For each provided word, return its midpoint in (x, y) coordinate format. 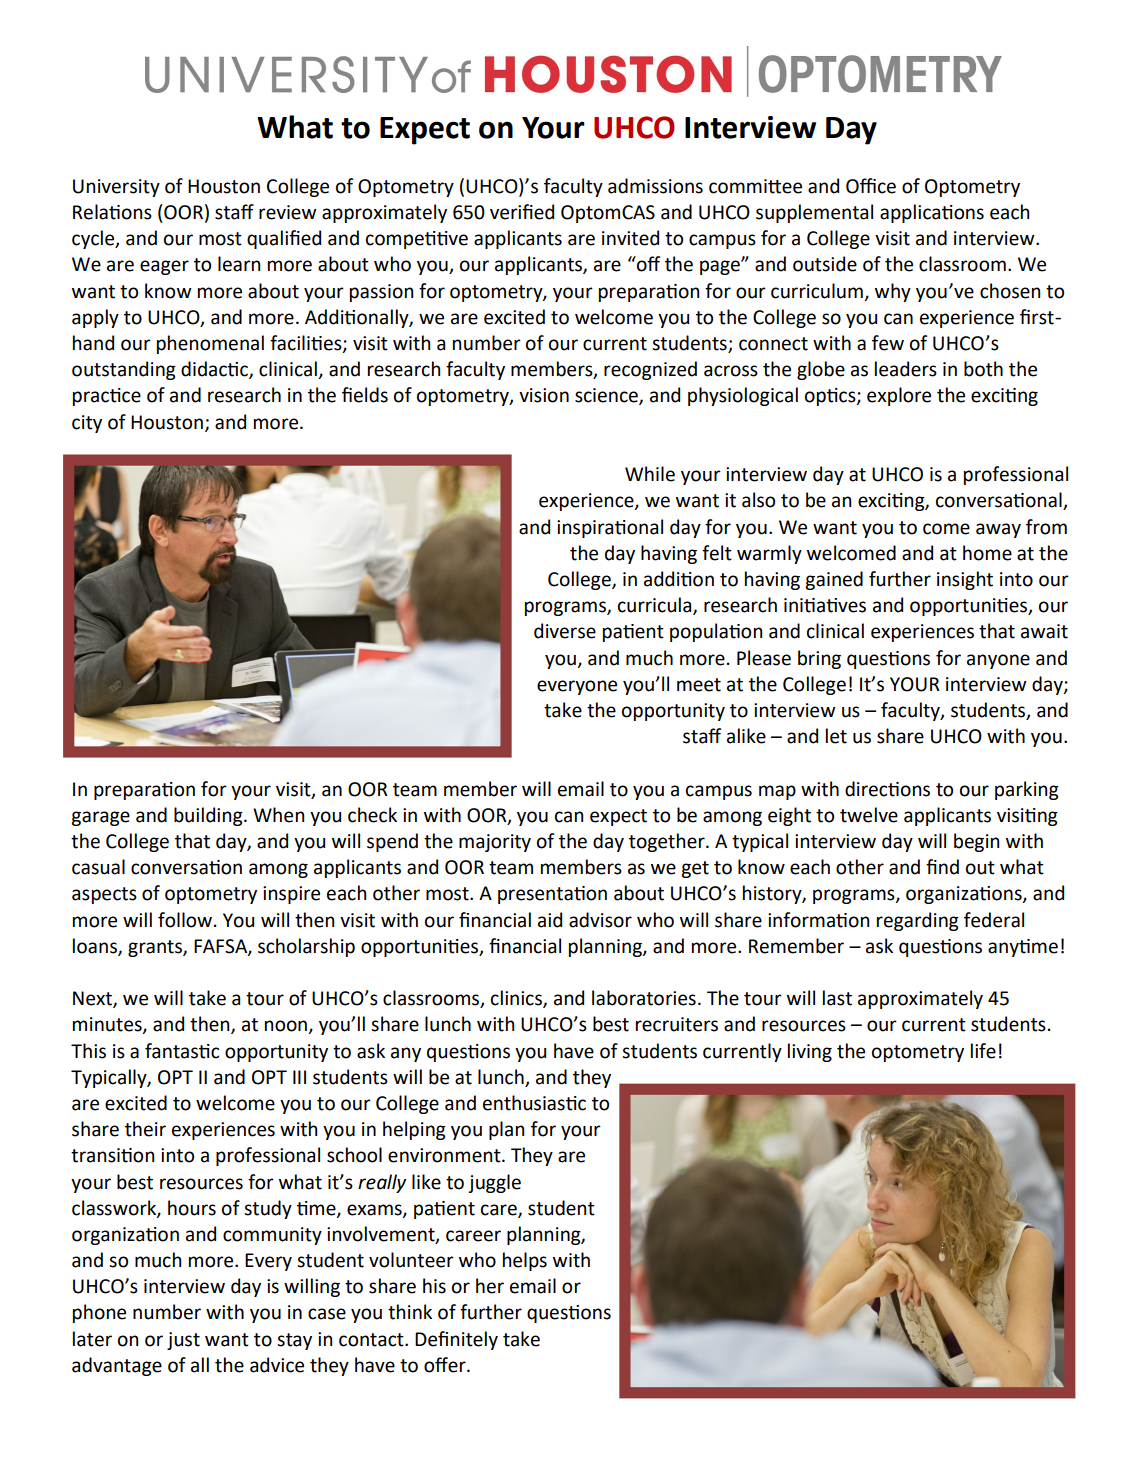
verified (522, 212)
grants (156, 948)
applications (932, 213)
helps (525, 1261)
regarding (918, 921)
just (183, 1341)
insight (965, 580)
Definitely (456, 1340)
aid (550, 920)
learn (239, 264)
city (87, 424)
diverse (565, 631)
